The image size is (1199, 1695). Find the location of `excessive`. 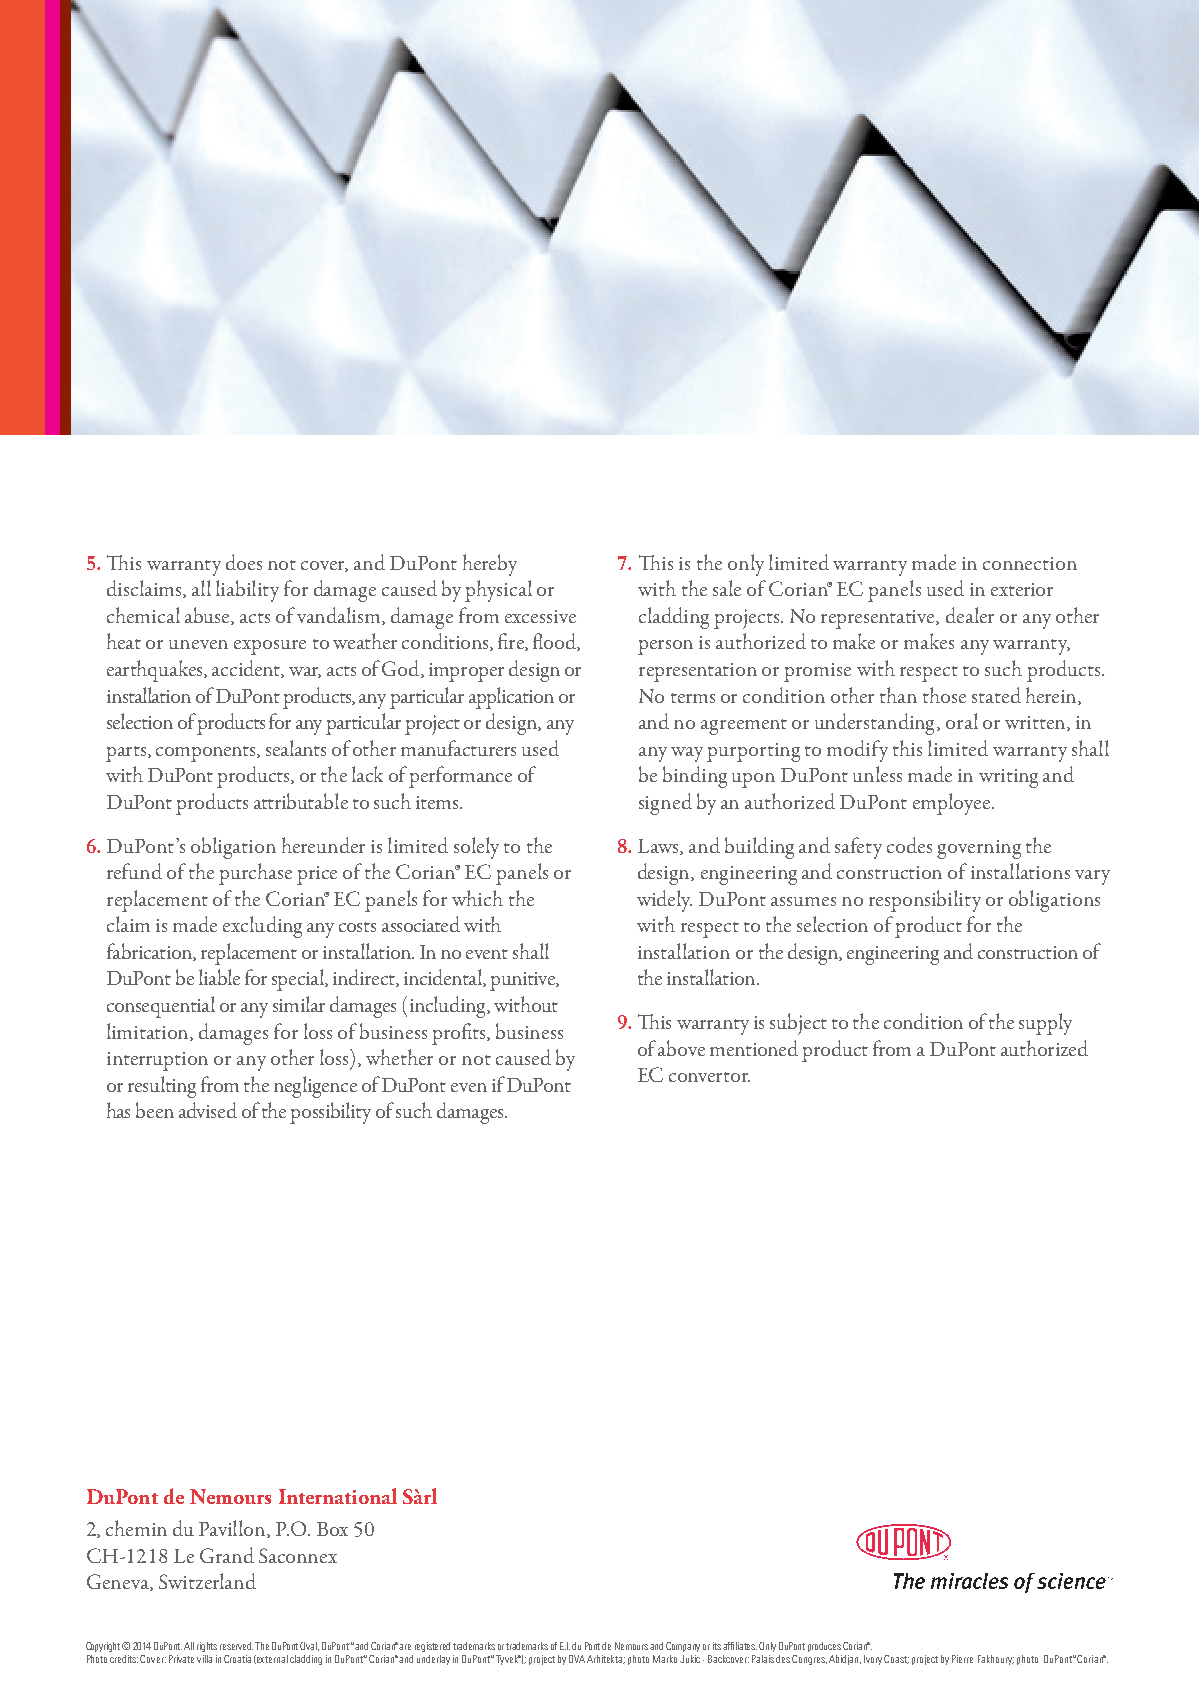

excessive is located at coordinates (540, 616).
